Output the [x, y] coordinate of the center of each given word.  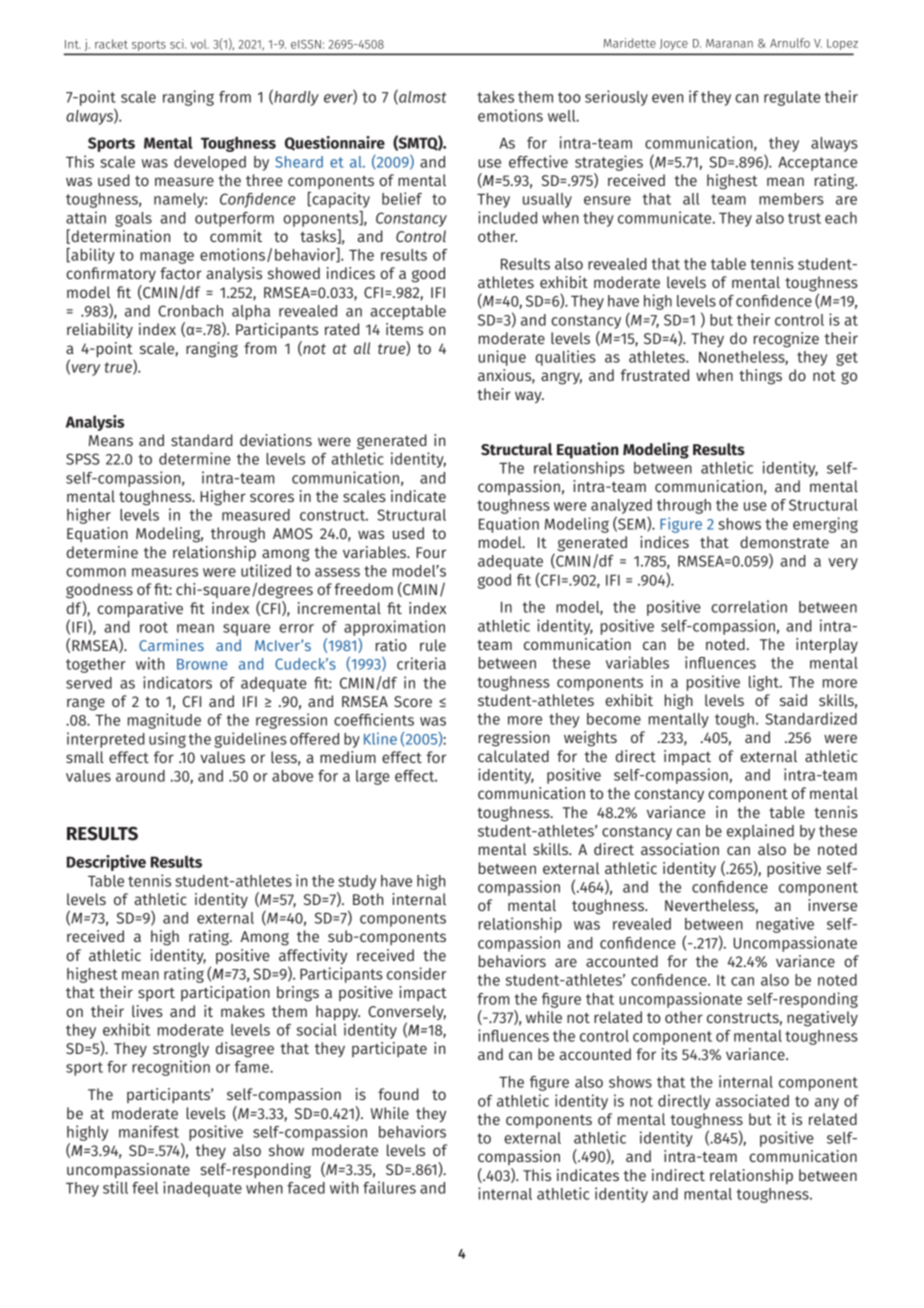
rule [433, 645]
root [154, 627]
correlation [749, 606]
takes [495, 97]
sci [178, 44]
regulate [792, 98]
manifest [149, 1131]
